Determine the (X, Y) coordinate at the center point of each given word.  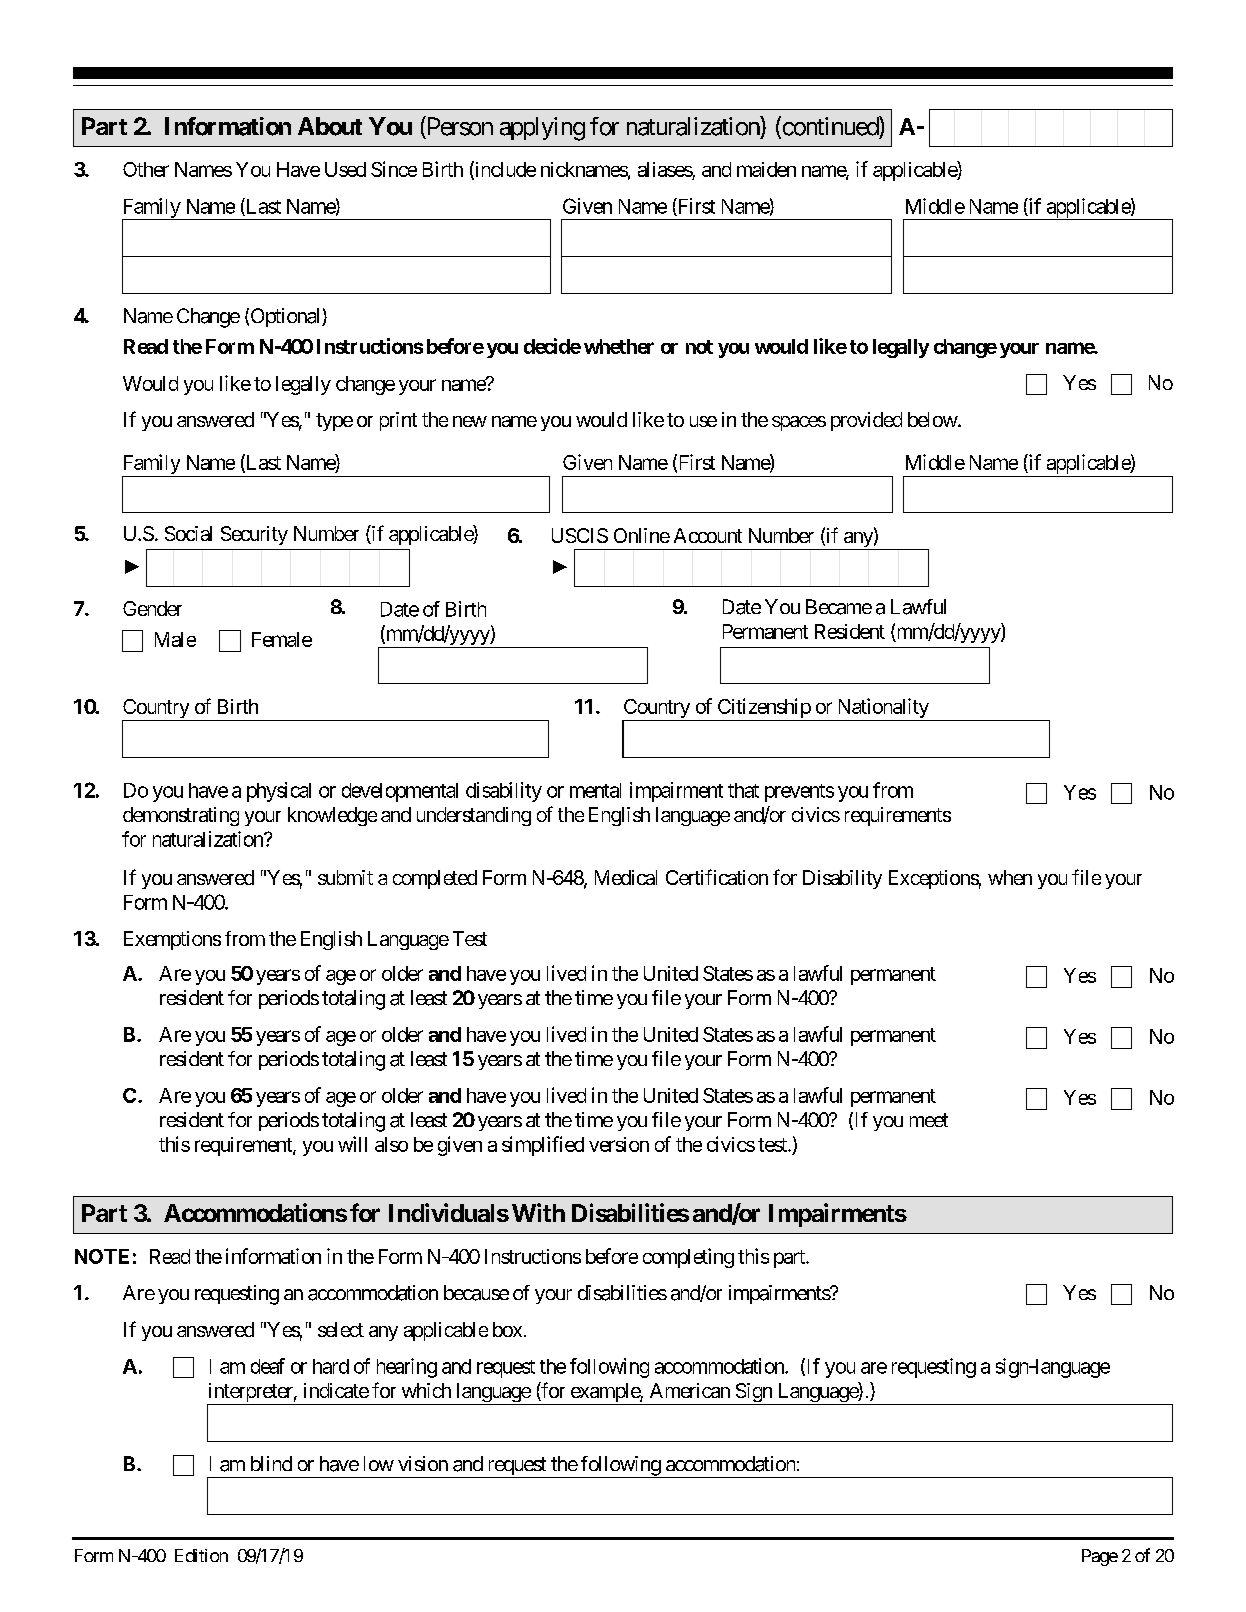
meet (929, 1120)
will (352, 1144)
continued (830, 127)
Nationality (882, 709)
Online (642, 535)
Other (146, 169)
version (619, 1144)
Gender (152, 608)
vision (423, 1463)
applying (542, 129)
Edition (201, 1555)
